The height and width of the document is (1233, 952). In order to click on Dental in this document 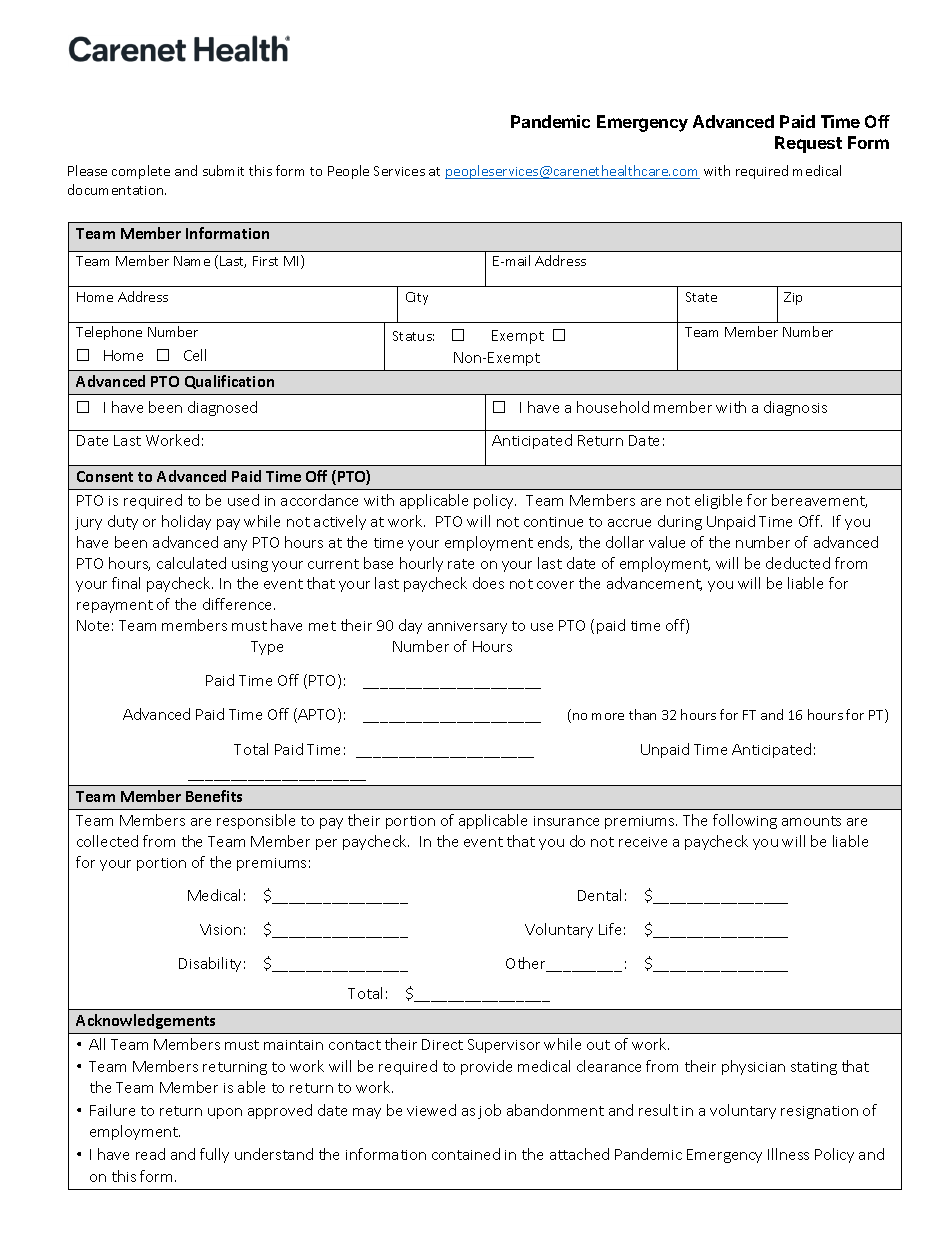, I will do `click(599, 895)`.
